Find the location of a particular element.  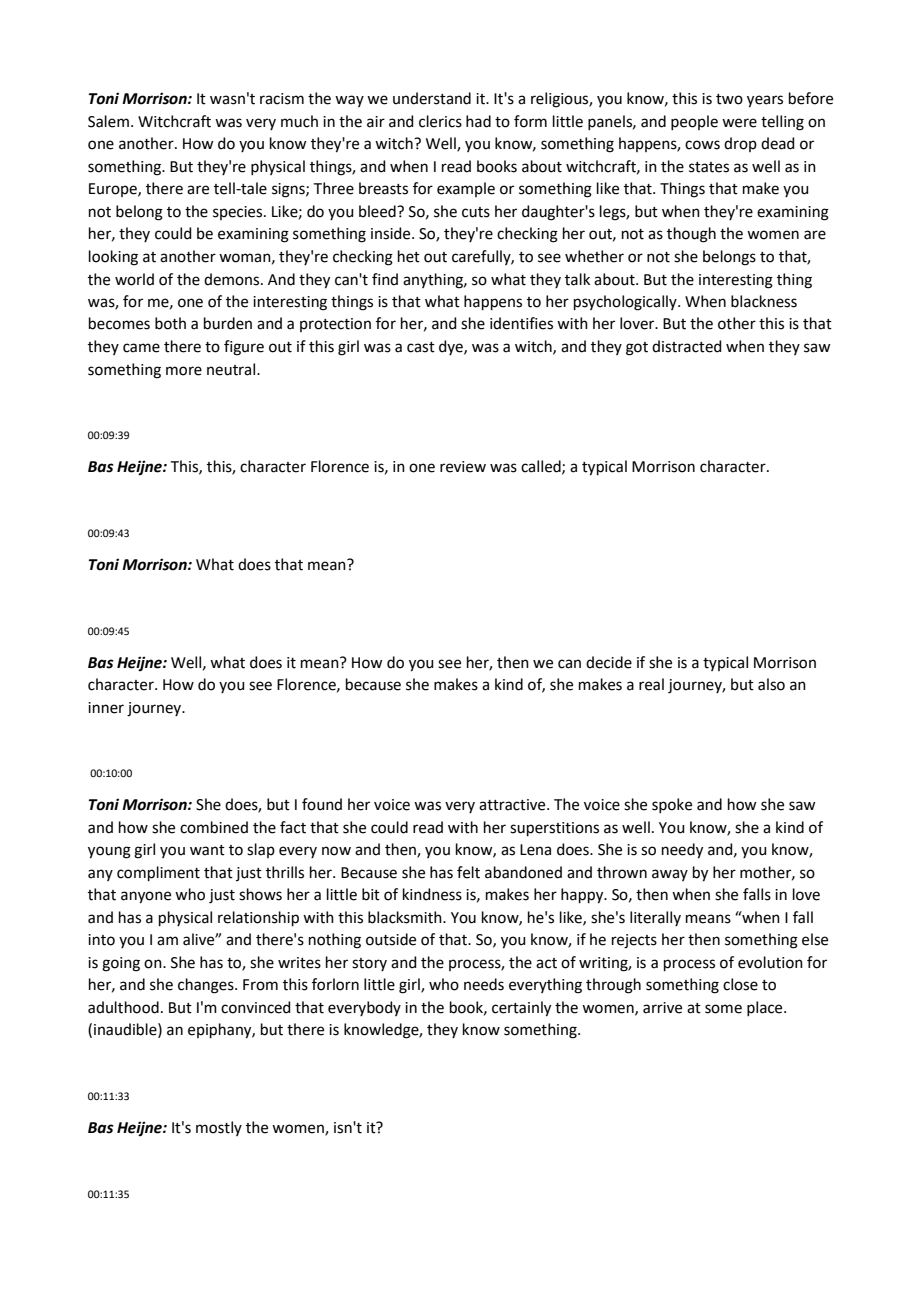

attractive is located at coordinates (513, 805).
